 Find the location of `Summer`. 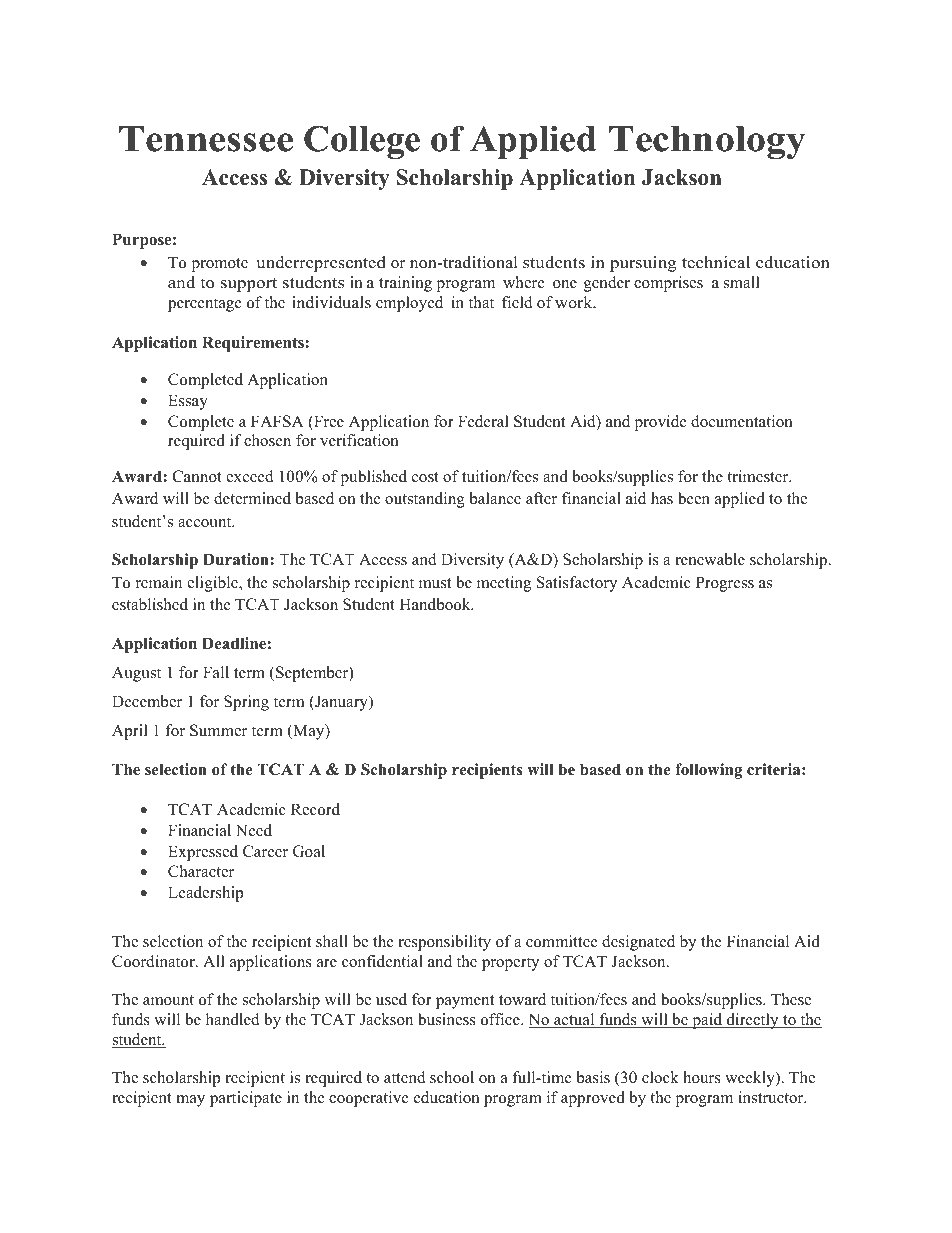

Summer is located at coordinates (218, 730).
